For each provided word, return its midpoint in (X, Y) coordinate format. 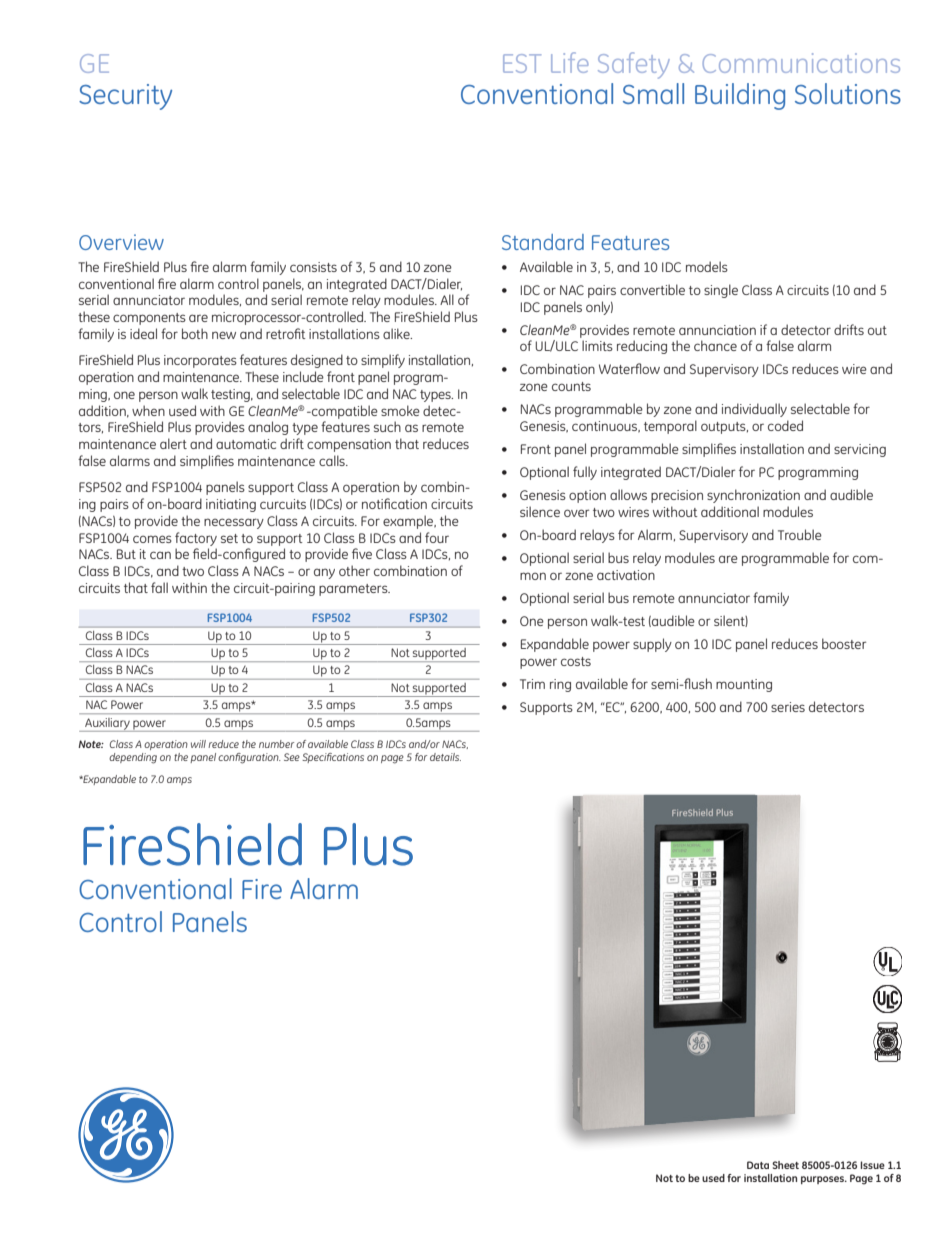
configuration (249, 758)
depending (133, 758)
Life (569, 62)
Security (125, 97)
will (198, 744)
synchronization (753, 496)
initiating (231, 505)
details (445, 757)
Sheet (785, 1165)
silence (540, 511)
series (788, 707)
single (721, 291)
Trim (532, 684)
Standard (543, 242)
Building (740, 96)
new (224, 335)
